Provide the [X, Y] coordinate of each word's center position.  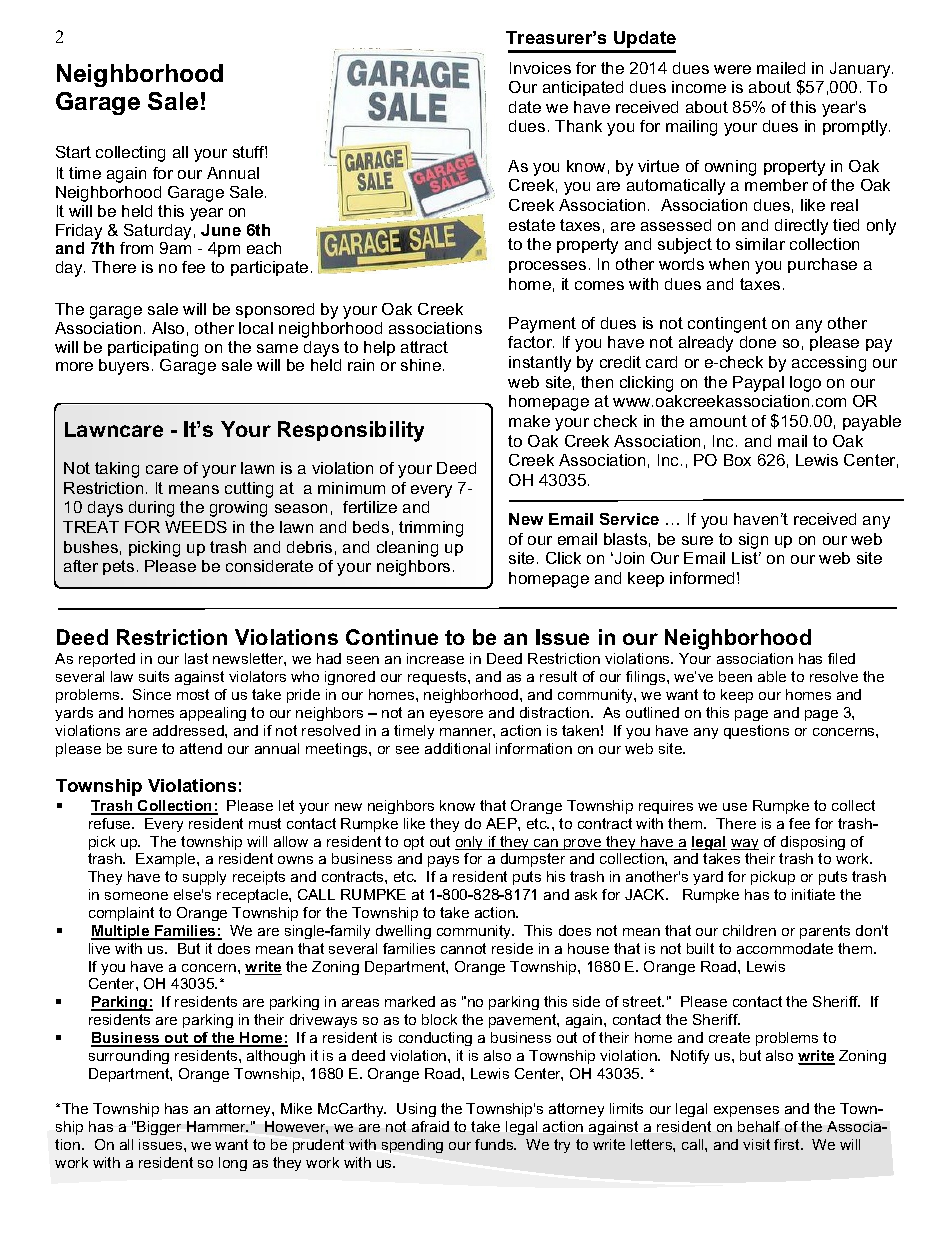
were [732, 69]
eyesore [456, 715]
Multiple [121, 932]
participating [153, 349]
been [735, 676]
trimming [431, 529]
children [749, 930]
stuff [250, 152]
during [151, 509]
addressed [189, 730]
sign [753, 541]
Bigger [159, 1128]
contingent [727, 325]
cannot [463, 948]
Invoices [540, 68]
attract [424, 347]
